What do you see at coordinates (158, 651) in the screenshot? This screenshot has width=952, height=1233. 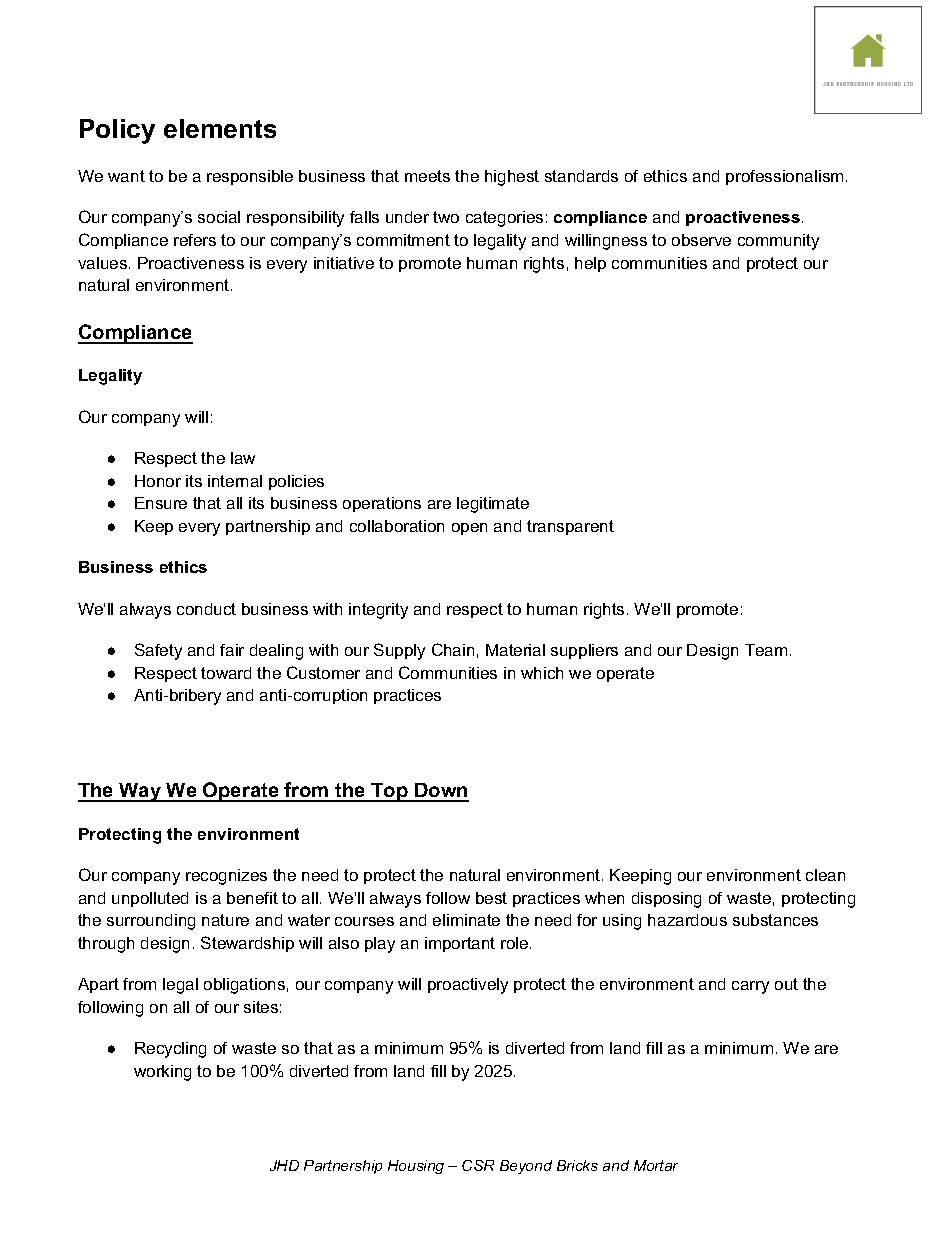 I see `Safety` at bounding box center [158, 651].
